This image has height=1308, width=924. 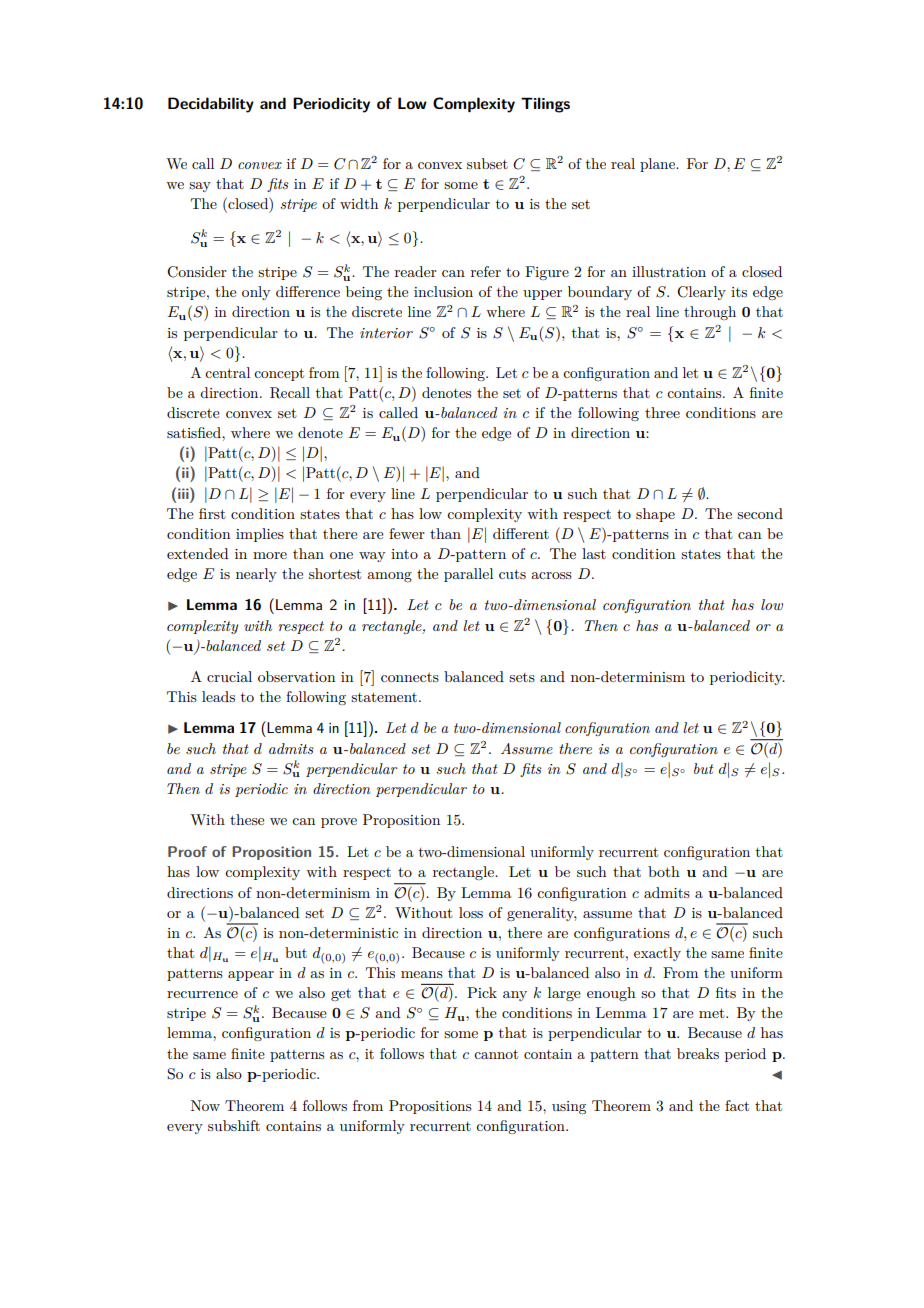 What do you see at coordinates (698, 1053) in the image?
I see `breaks` at bounding box center [698, 1053].
